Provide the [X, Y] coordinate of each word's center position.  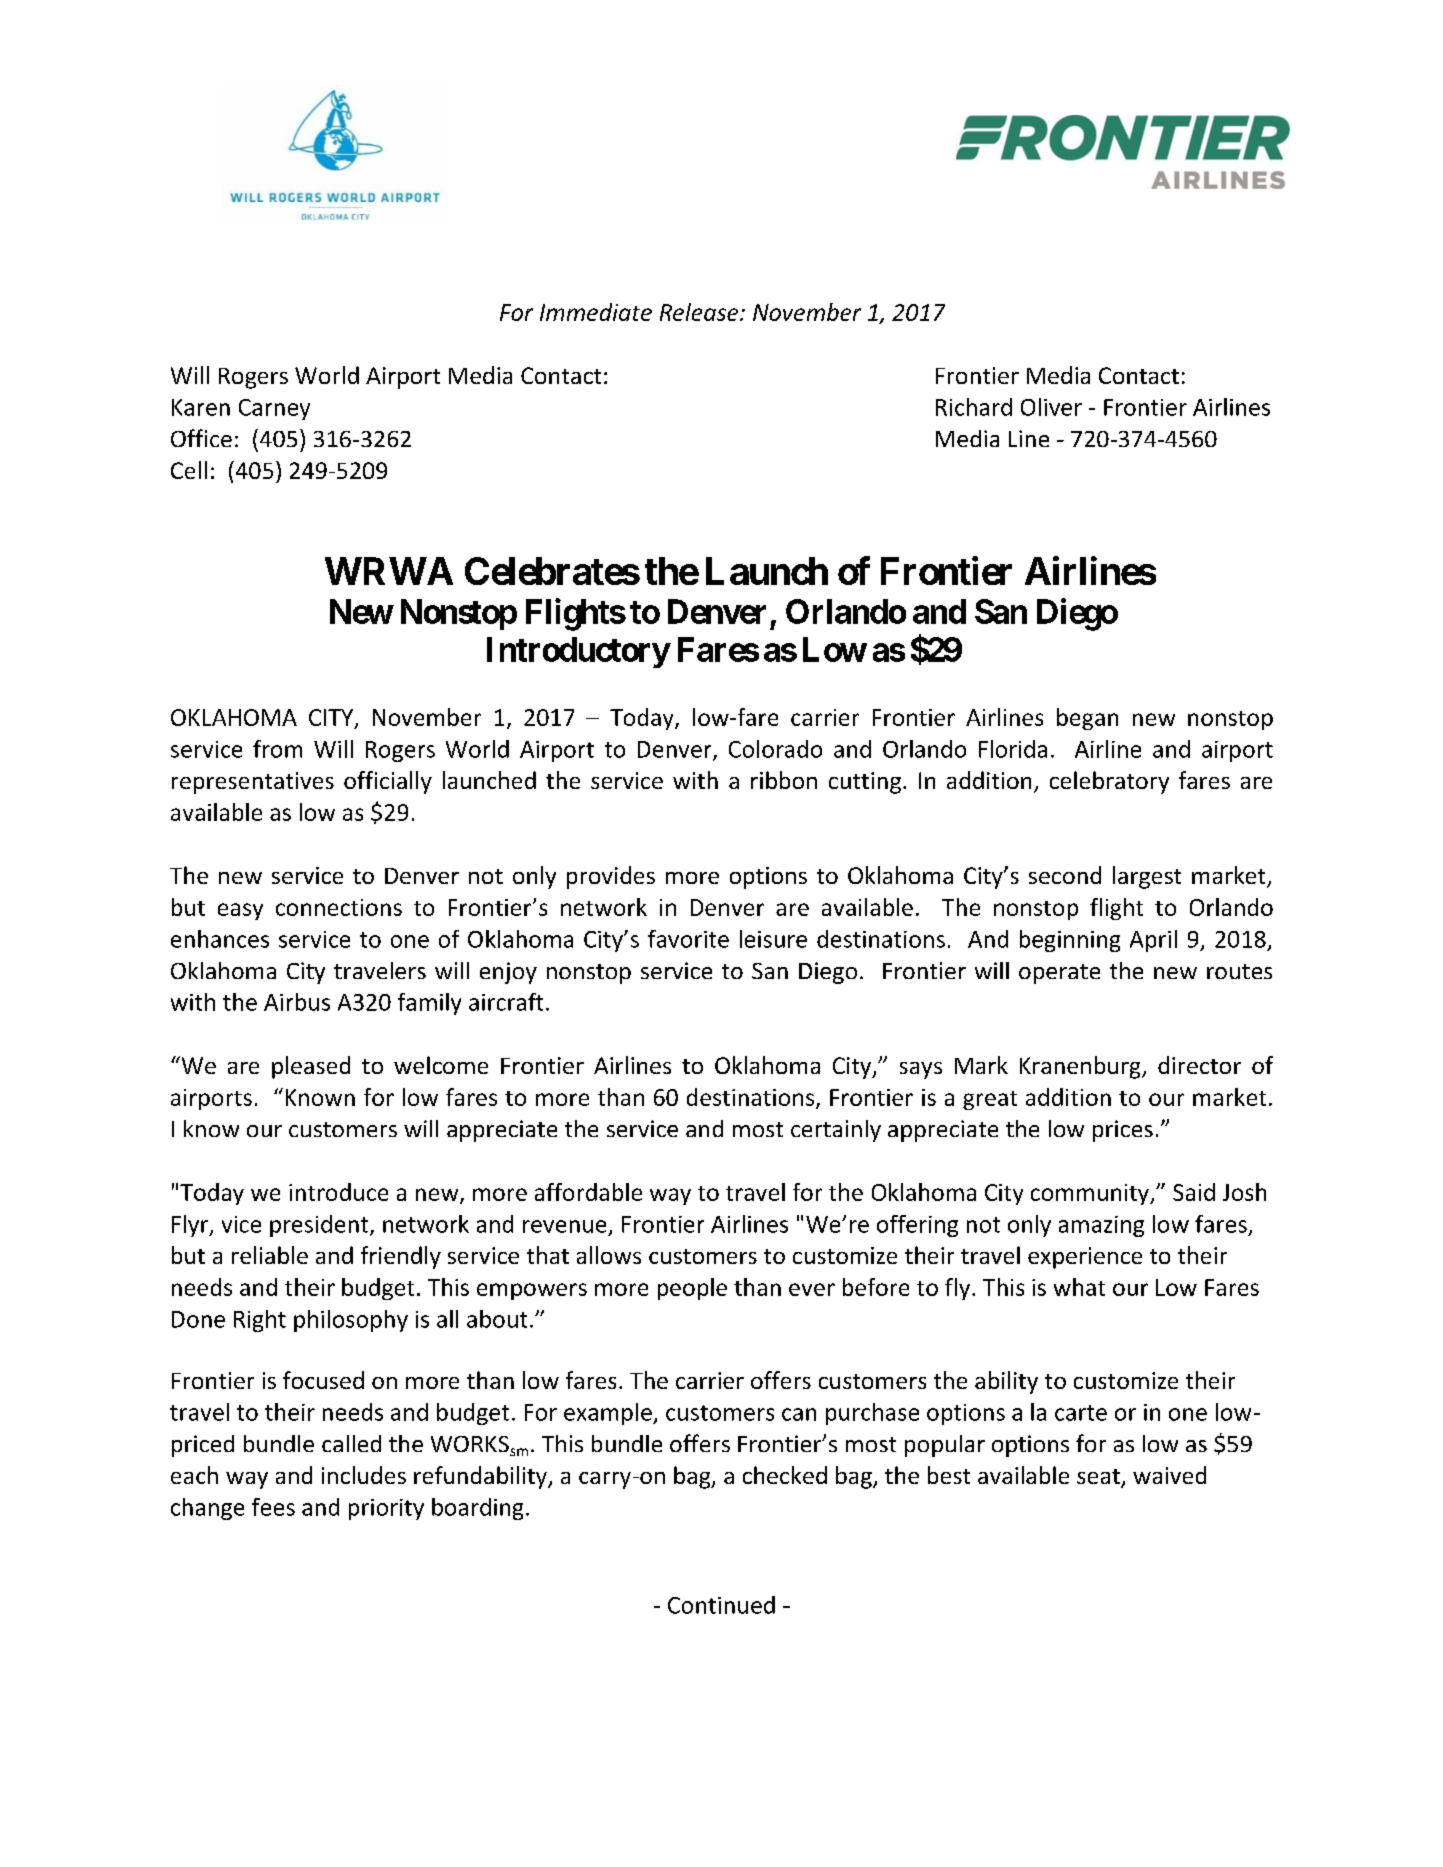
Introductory [578, 652]
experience [1085, 1258]
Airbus [297, 1002]
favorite [688, 939]
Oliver [1051, 407]
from [277, 749]
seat [1099, 1478]
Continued [721, 1605]
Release [700, 312]
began [1087, 719]
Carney [274, 409]
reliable [270, 1255]
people [692, 1289]
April [1153, 941]
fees [273, 1507]
